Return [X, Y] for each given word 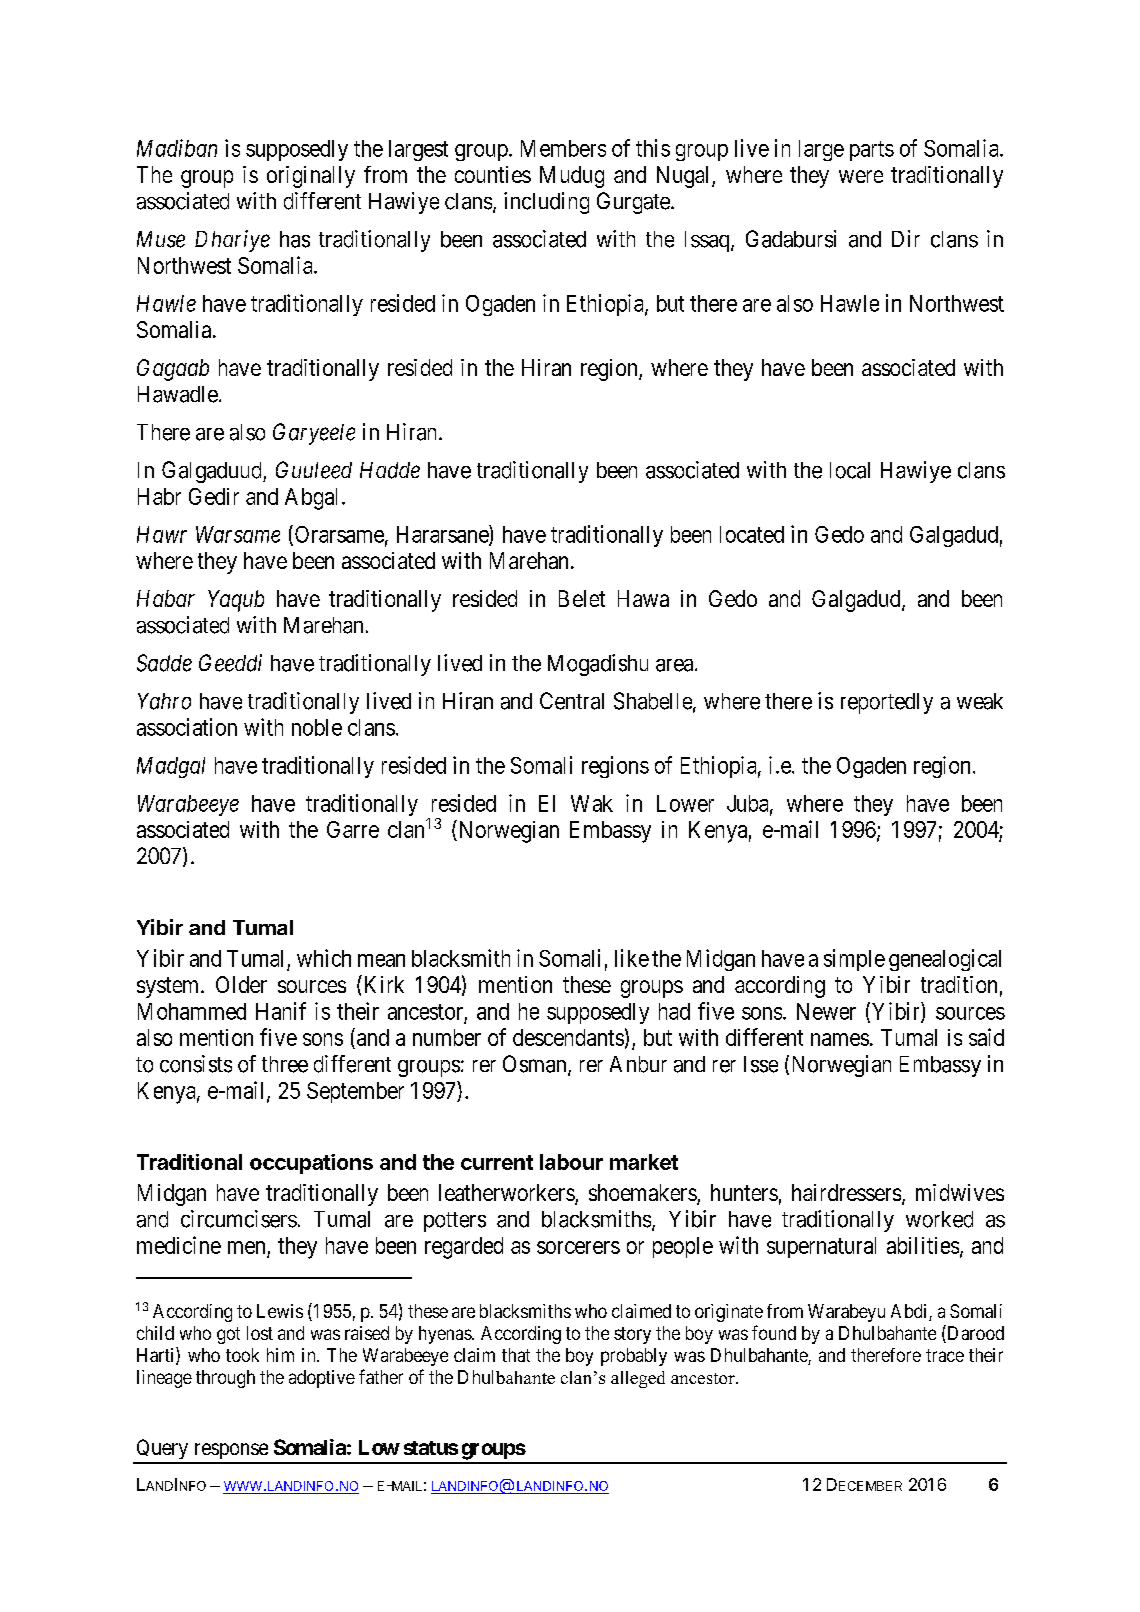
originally [311, 177]
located [752, 534]
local [850, 470]
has [295, 239]
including [546, 203]
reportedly [887, 703]
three [285, 1064]
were [861, 176]
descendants [568, 1037]
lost [260, 1333]
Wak [592, 803]
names [840, 1039]
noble [317, 727]
